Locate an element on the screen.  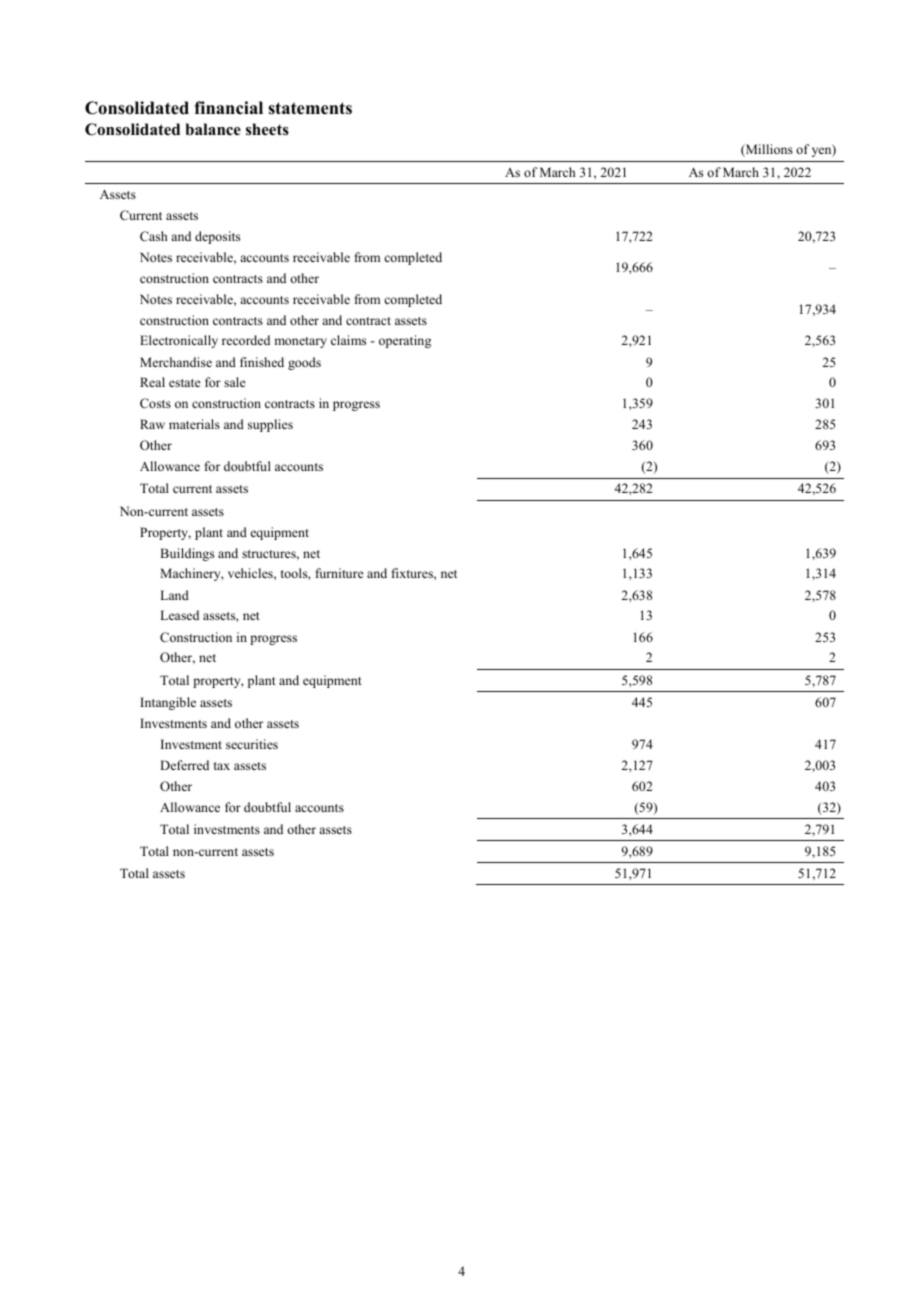
statements is located at coordinates (310, 108).
